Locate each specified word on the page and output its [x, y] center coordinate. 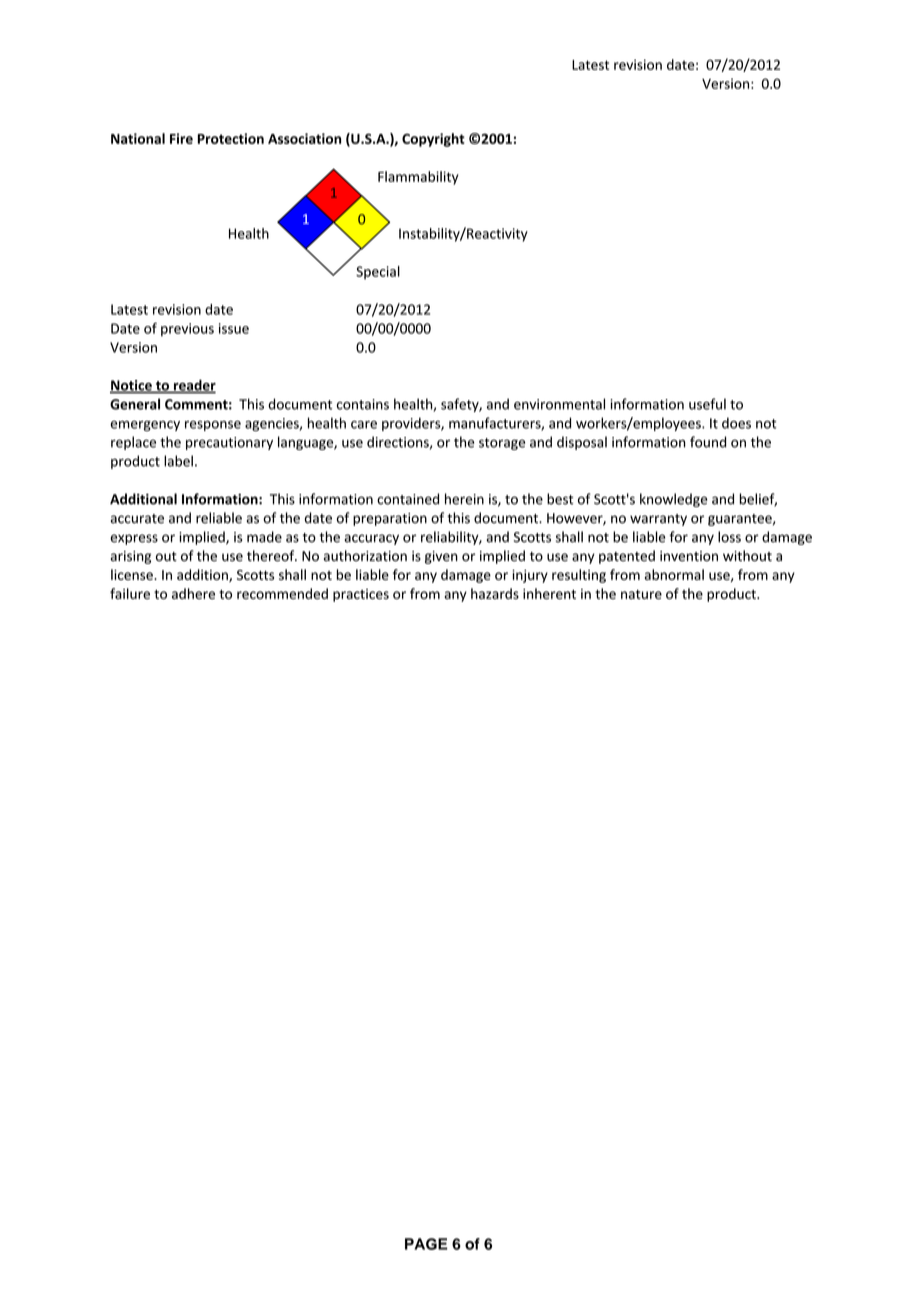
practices [361, 595]
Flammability [418, 178]
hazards [495, 593]
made [264, 537]
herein [464, 499]
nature [641, 594]
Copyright [433, 140]
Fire [181, 138]
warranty [658, 520]
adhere [193, 593]
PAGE [426, 1244]
